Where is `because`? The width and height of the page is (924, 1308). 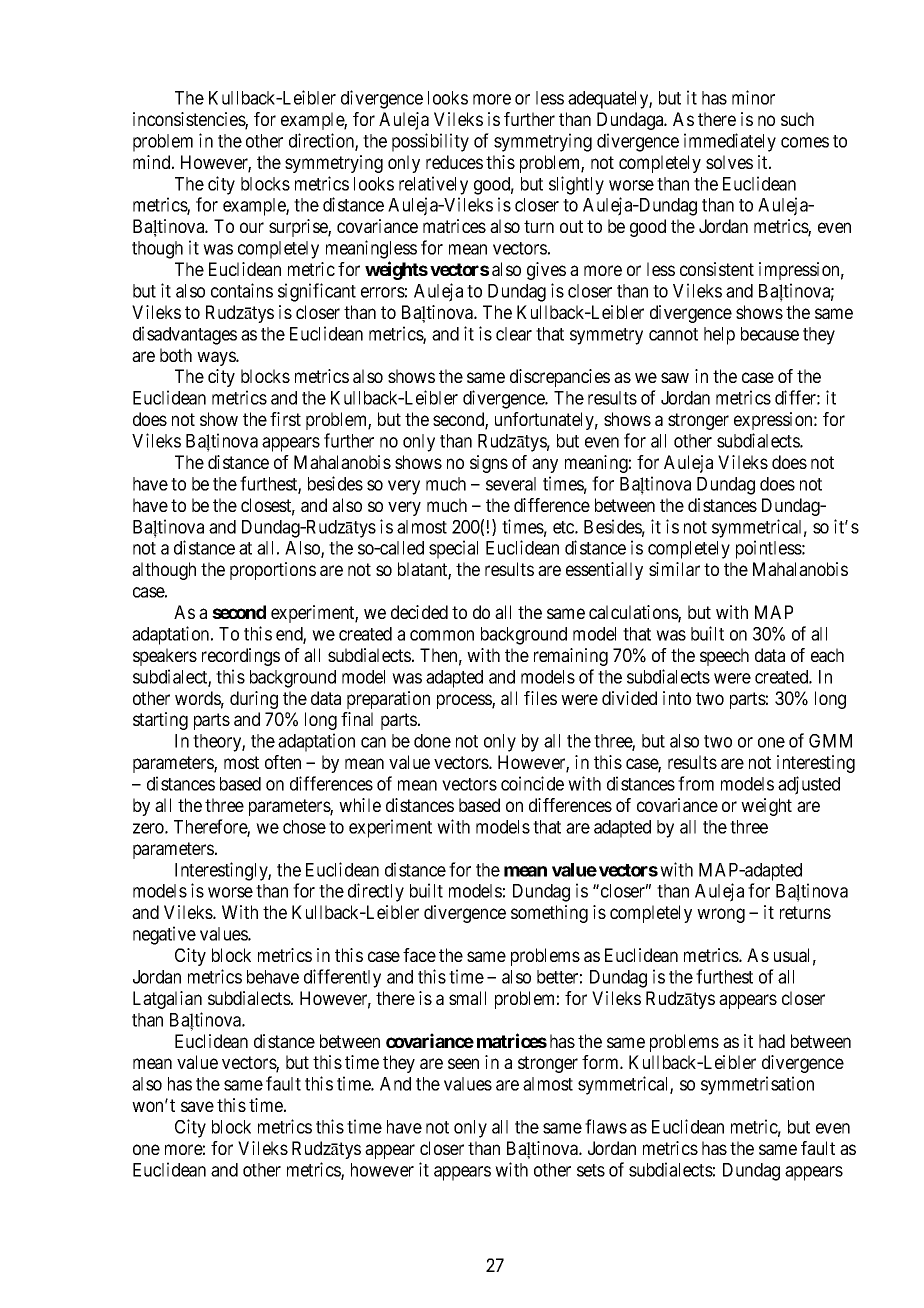 because is located at coordinates (770, 334).
